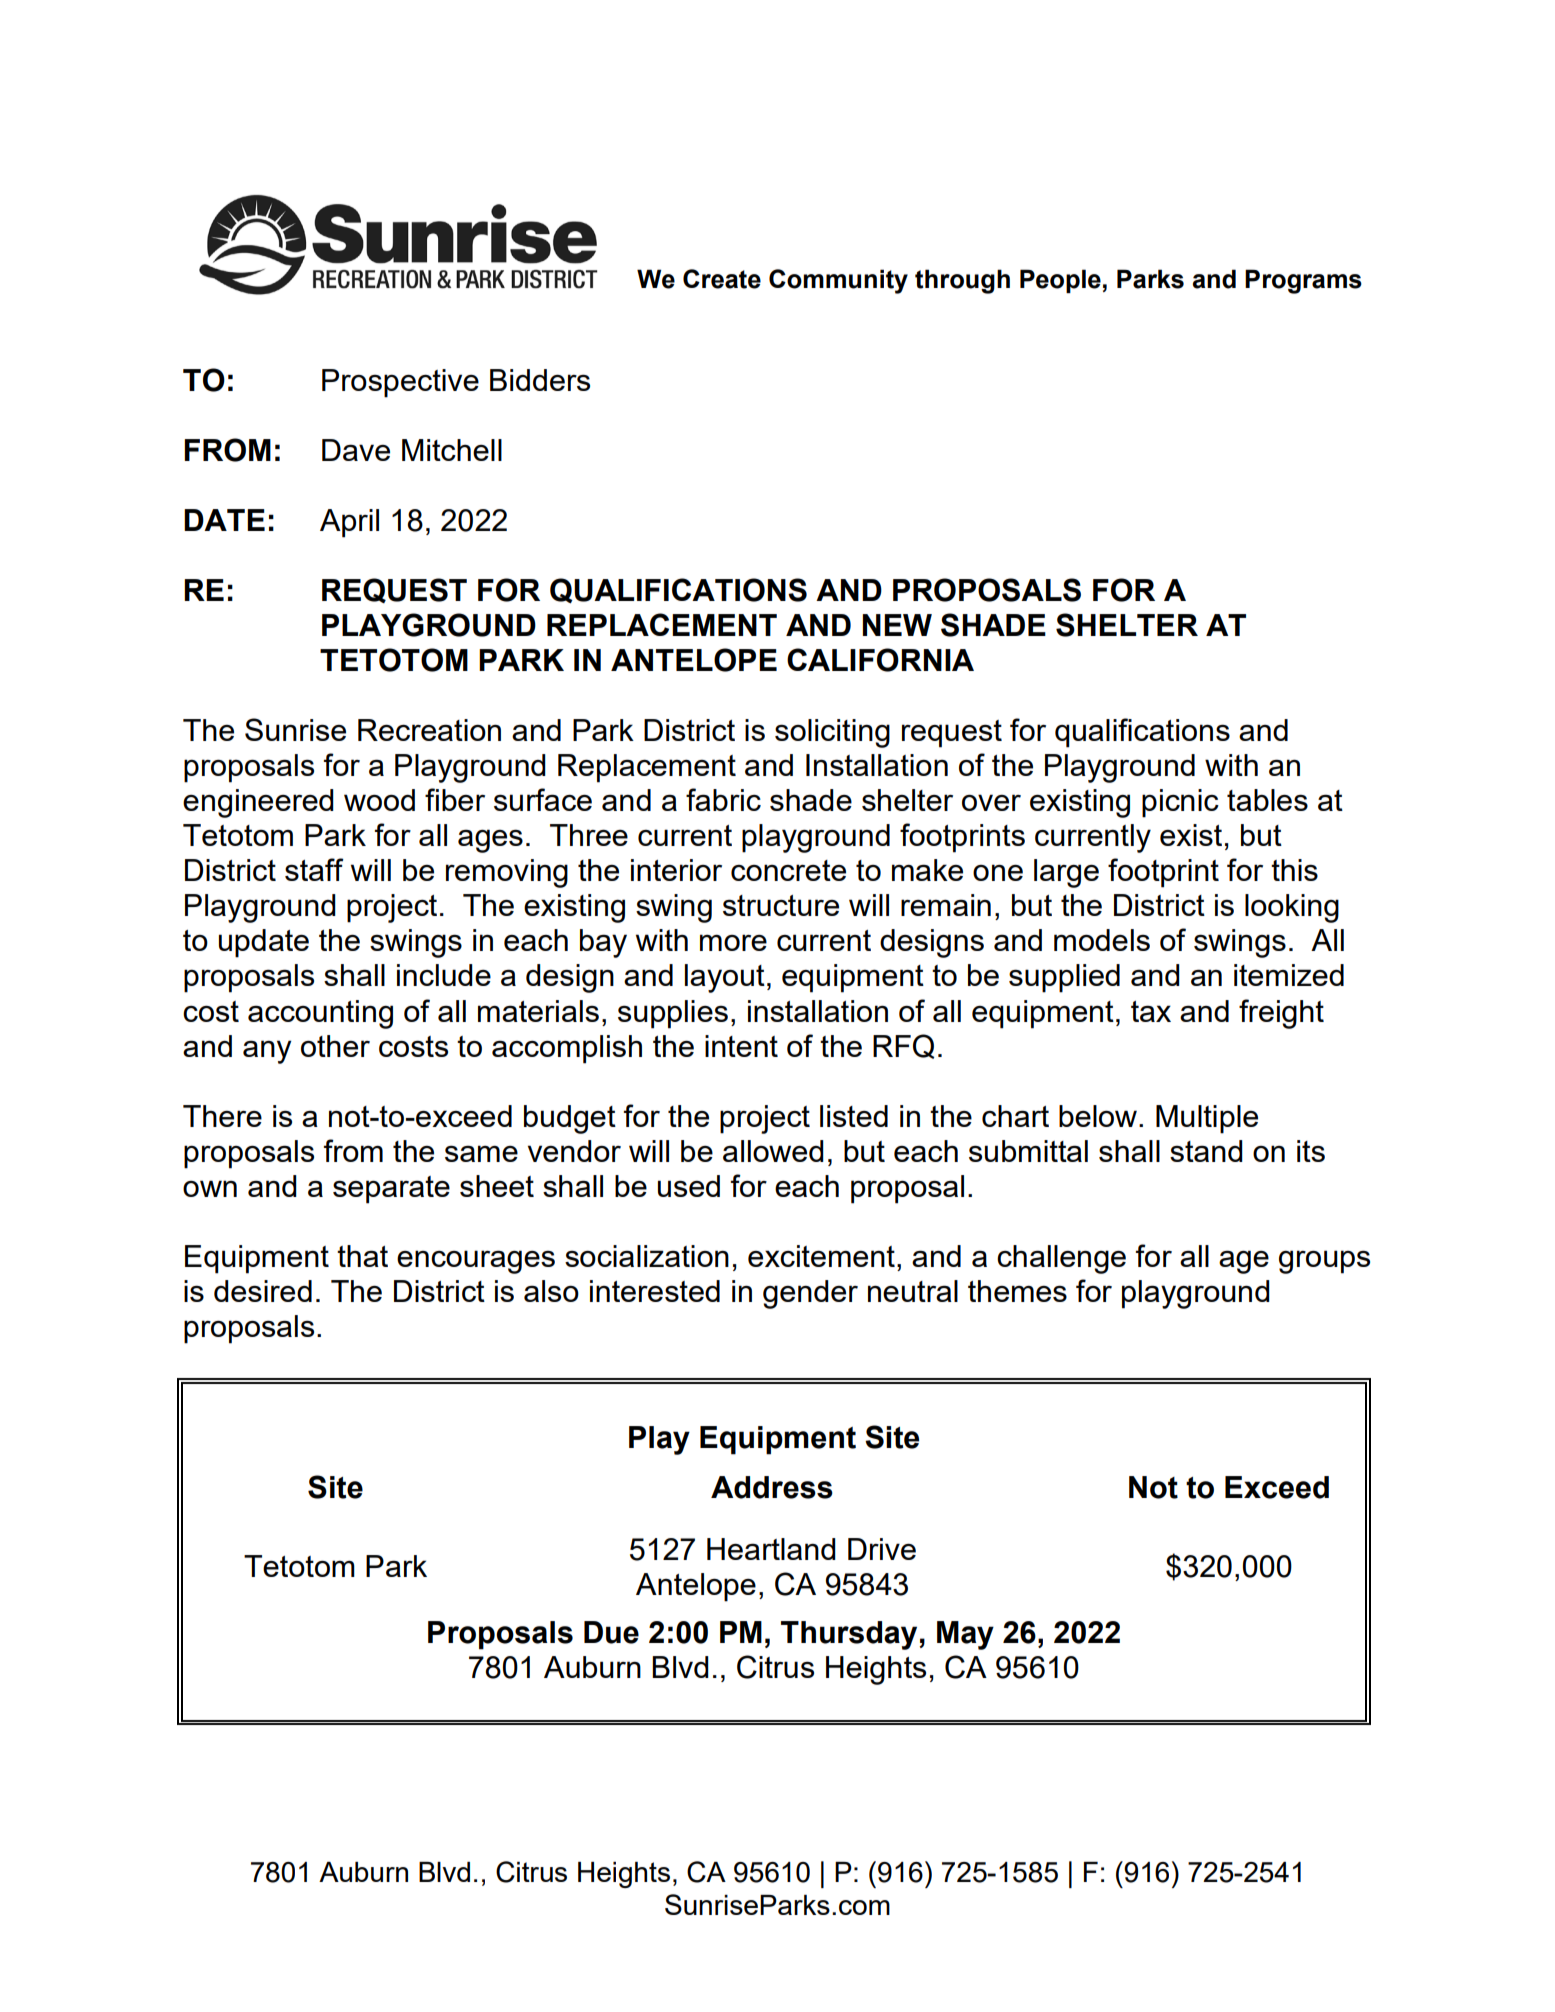 Image resolution: width=1555 pixels, height=2012 pixels. What do you see at coordinates (832, 733) in the screenshot?
I see `soliciting` at bounding box center [832, 733].
